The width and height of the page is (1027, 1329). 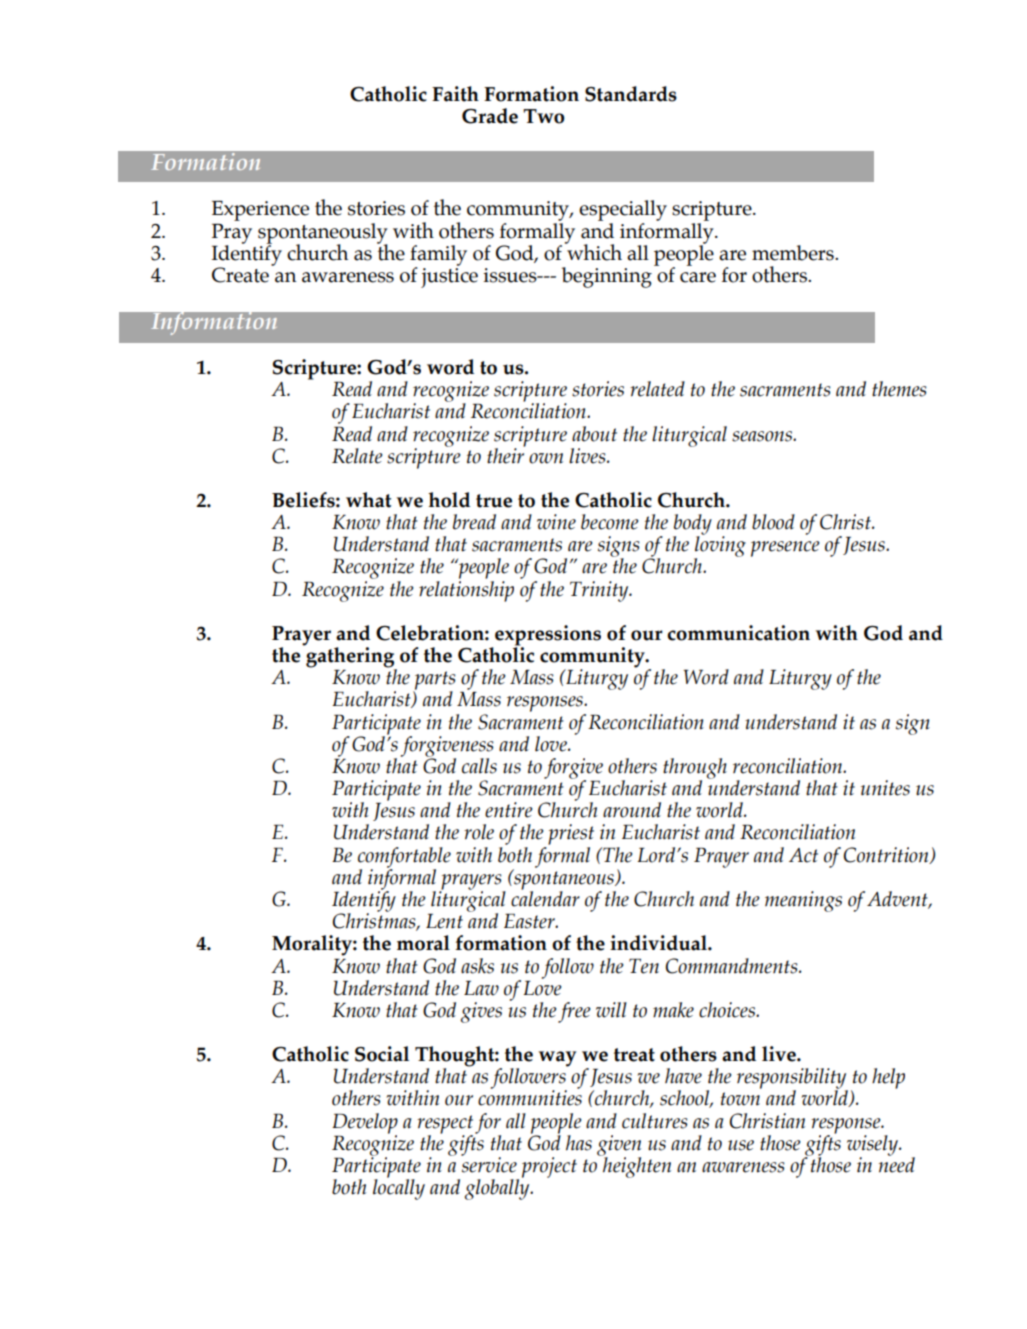 What do you see at coordinates (571, 834) in the page?
I see `priest` at bounding box center [571, 834].
